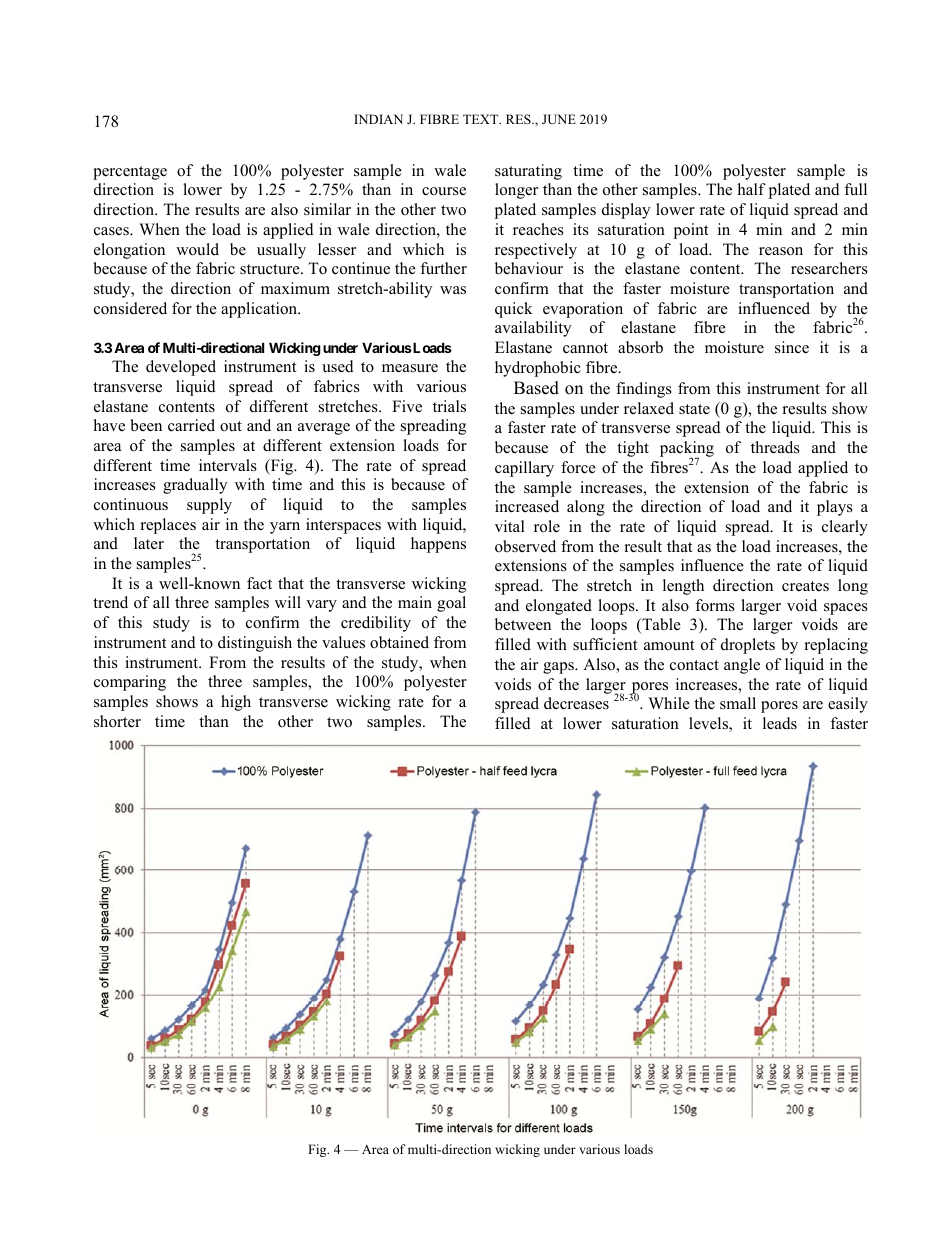  I want to click on high, so click(236, 703).
